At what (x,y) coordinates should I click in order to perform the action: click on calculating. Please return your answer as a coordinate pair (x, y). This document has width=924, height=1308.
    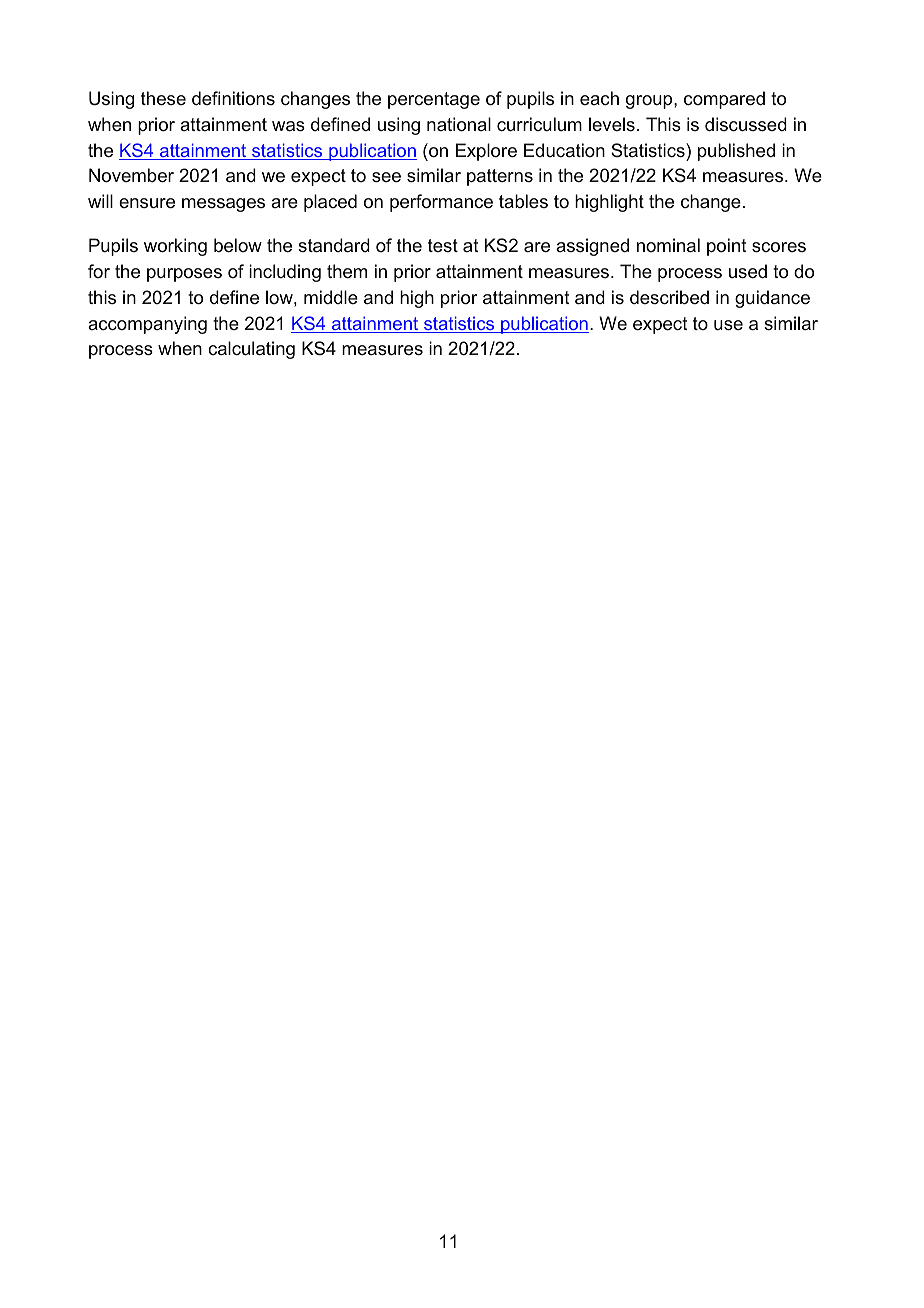
    Looking at the image, I should click on (251, 350).
